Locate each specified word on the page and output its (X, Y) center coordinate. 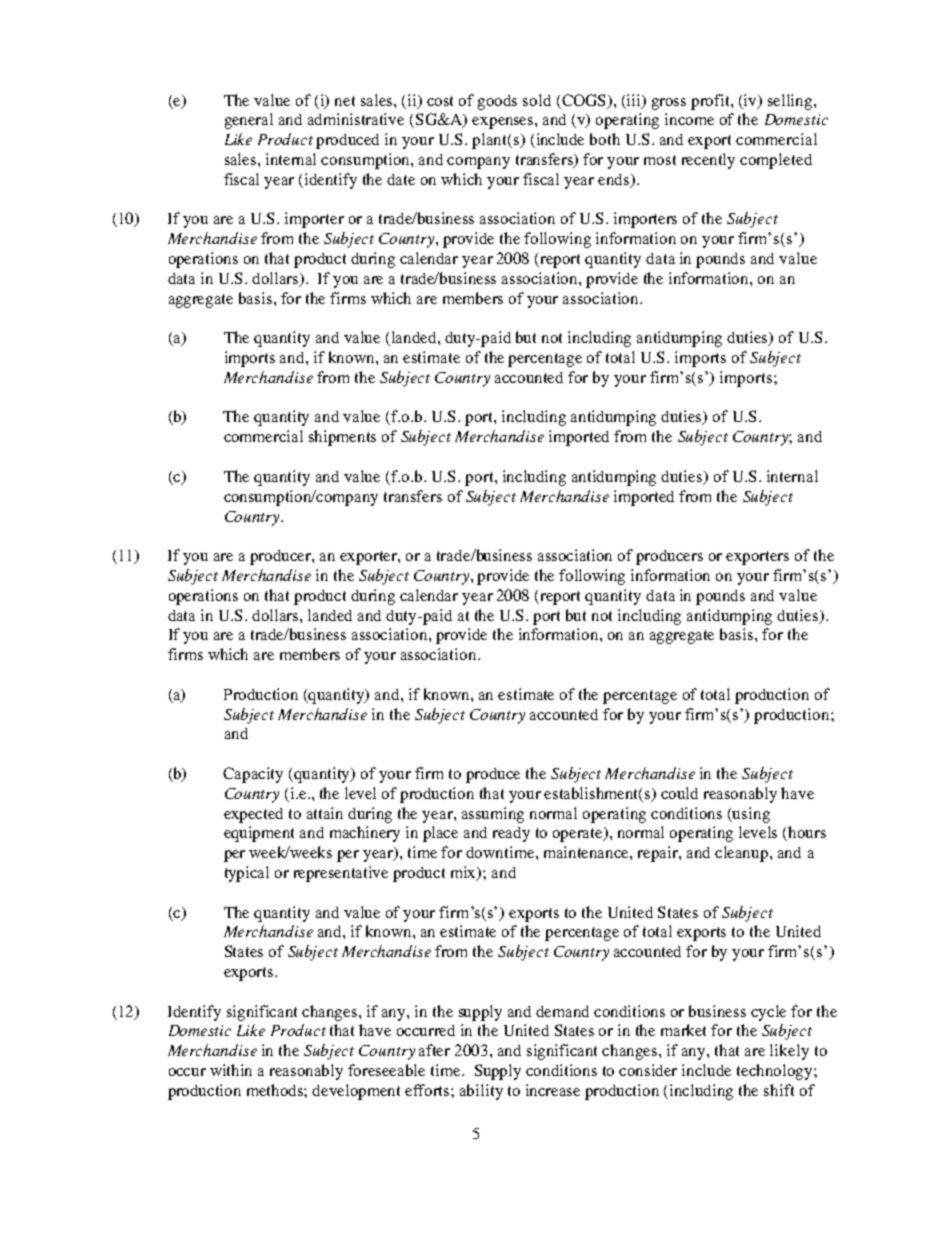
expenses (504, 123)
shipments (342, 438)
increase (553, 1090)
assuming (493, 815)
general (249, 121)
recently (708, 161)
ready (511, 834)
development (356, 1092)
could (679, 793)
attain (325, 813)
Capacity (253, 775)
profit (711, 102)
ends (615, 180)
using (750, 815)
